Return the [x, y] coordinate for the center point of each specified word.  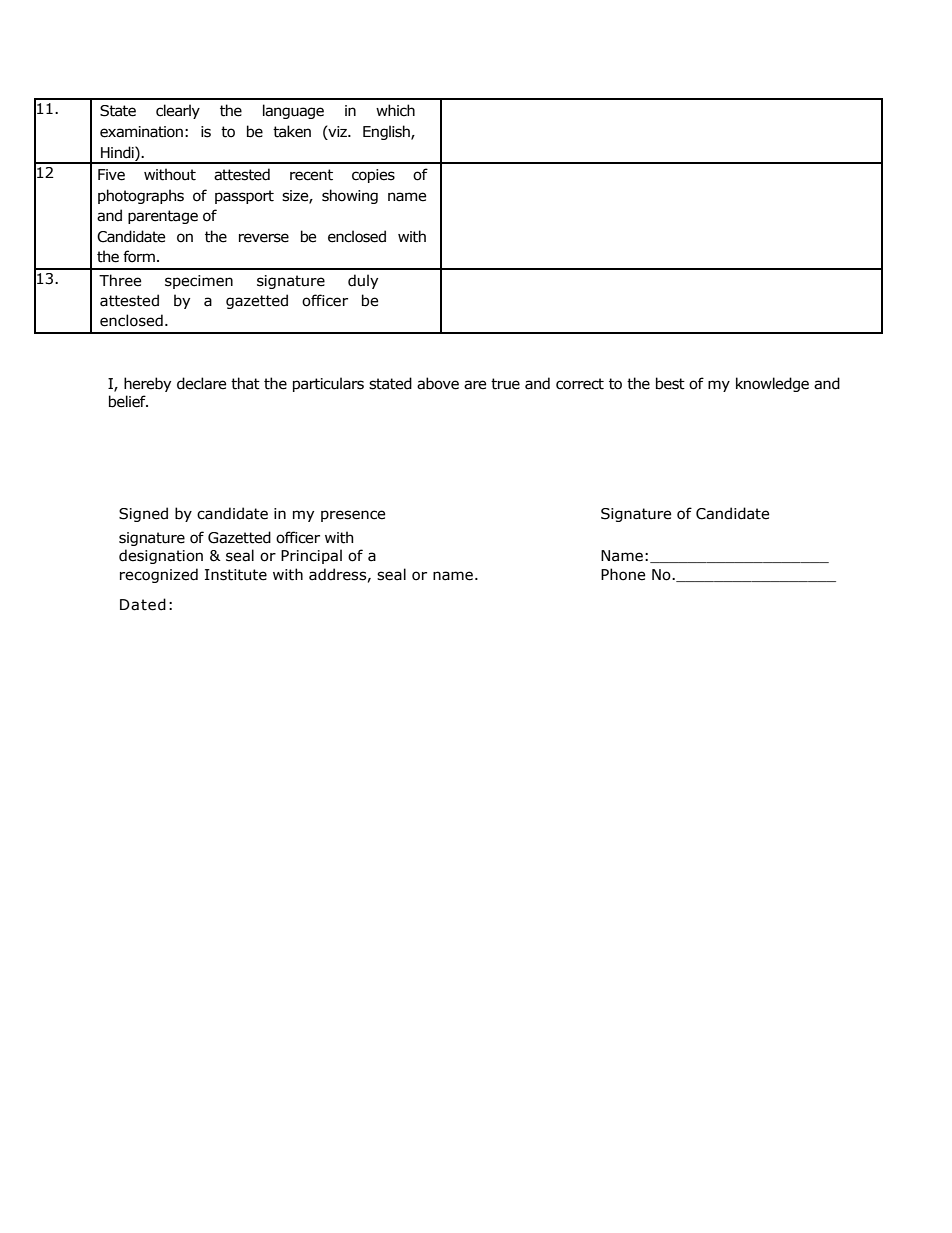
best [670, 383]
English [387, 132]
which [395, 110]
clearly [178, 111]
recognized [159, 575]
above [438, 383]
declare [201, 383]
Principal [311, 556]
